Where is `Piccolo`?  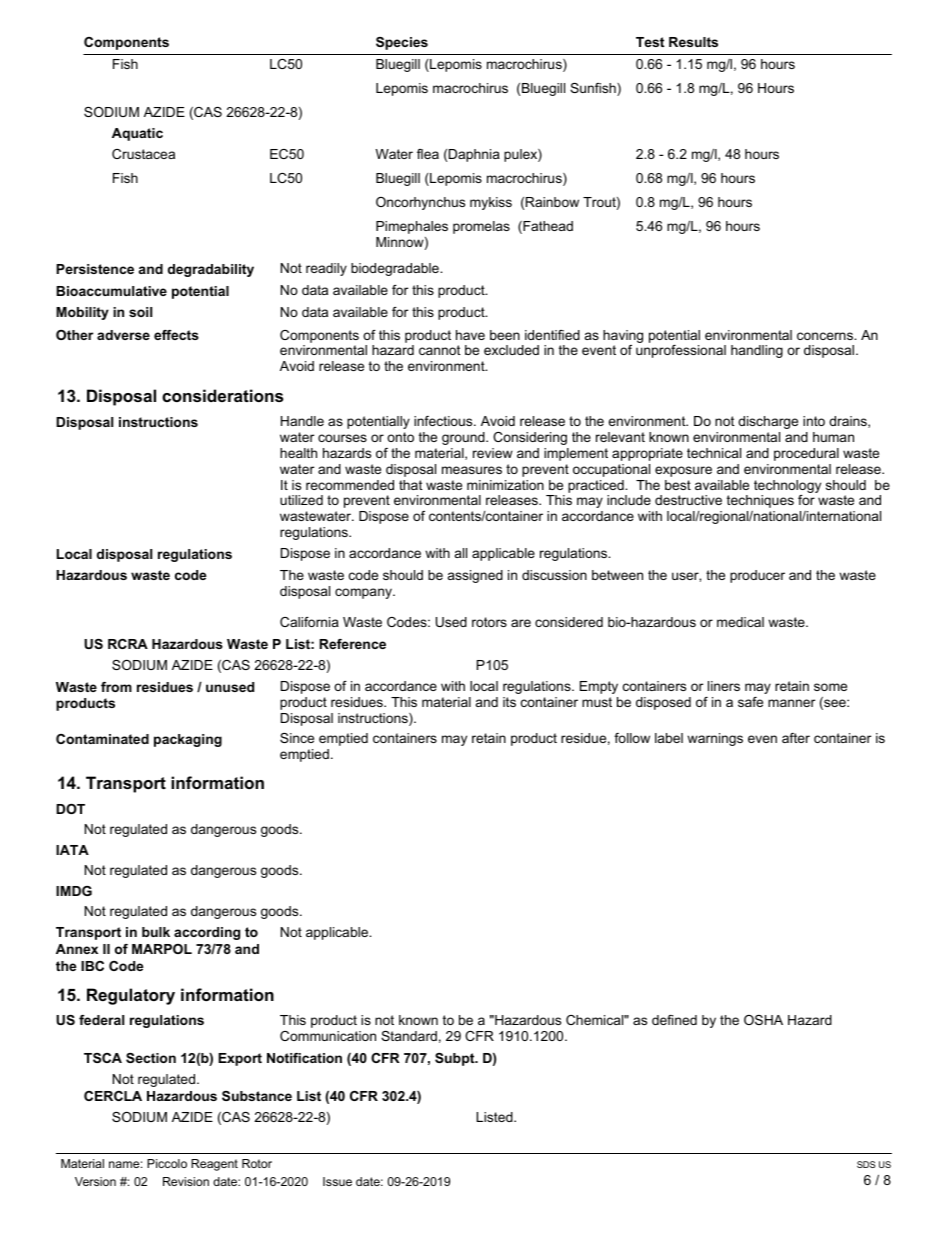 Piccolo is located at coordinates (167, 1163).
